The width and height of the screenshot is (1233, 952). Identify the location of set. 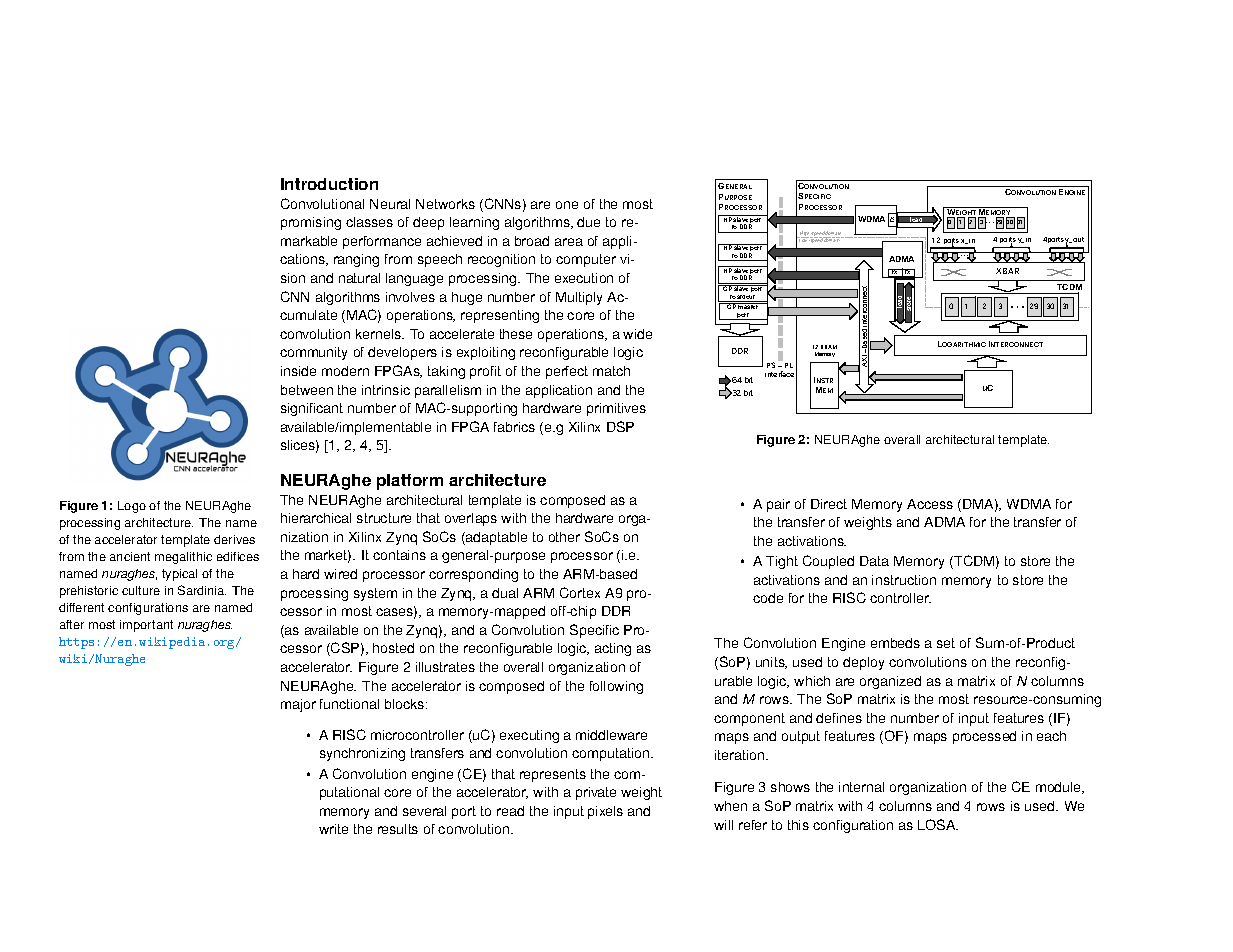
(946, 643).
